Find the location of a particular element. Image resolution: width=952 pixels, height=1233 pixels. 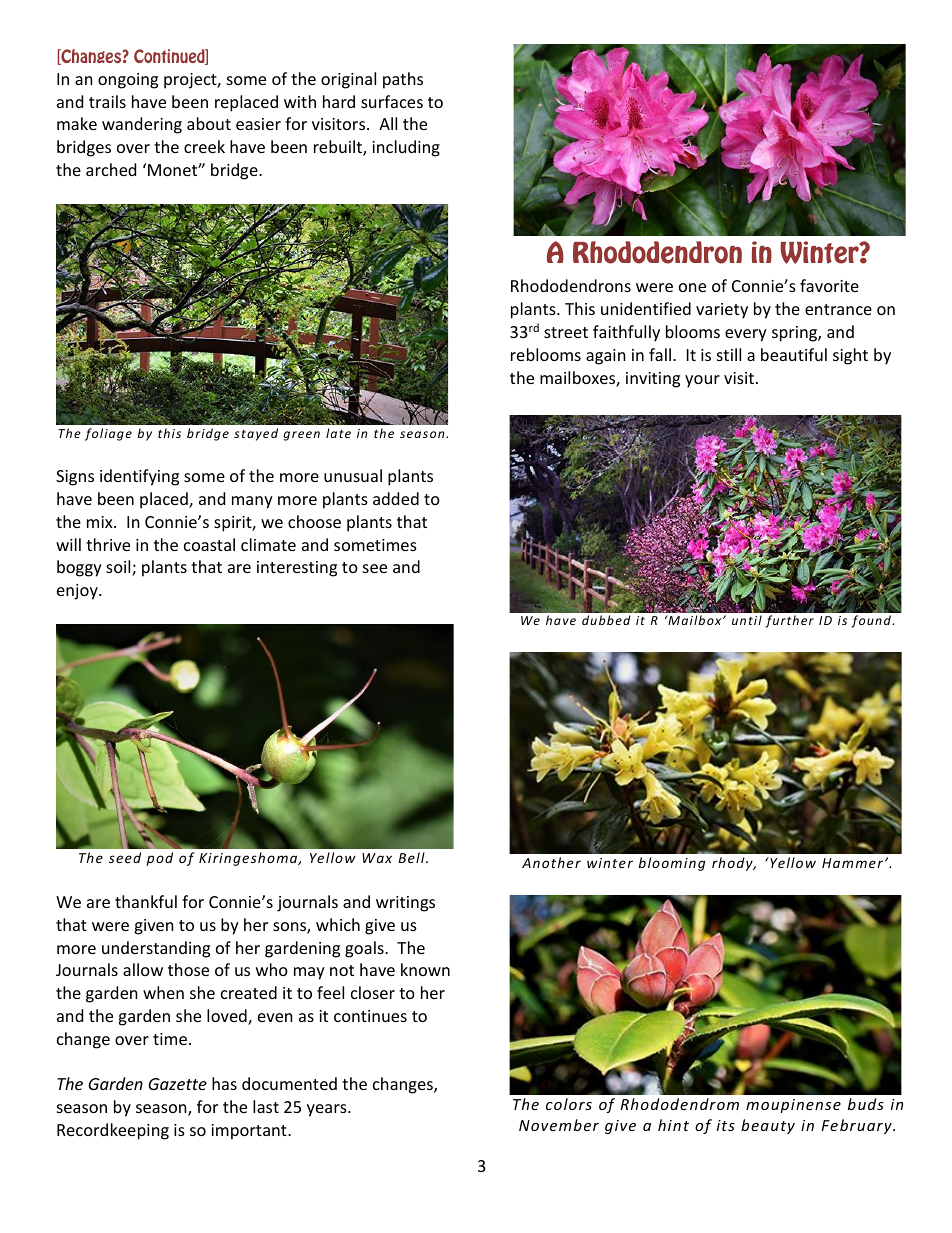

favorite is located at coordinates (829, 285).
